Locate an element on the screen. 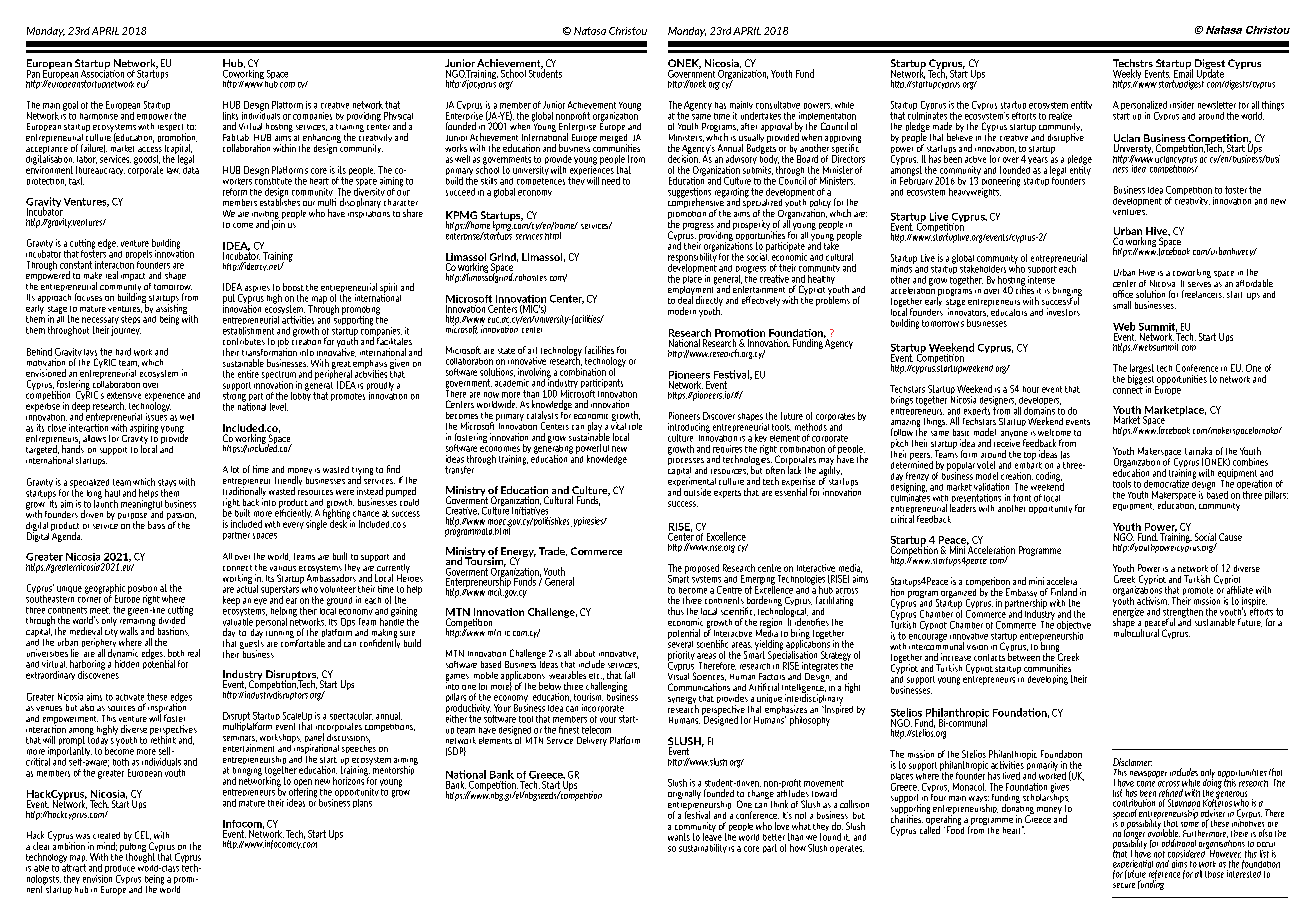 The width and height of the screenshot is (1315, 924). divided is located at coordinates (172, 620).
